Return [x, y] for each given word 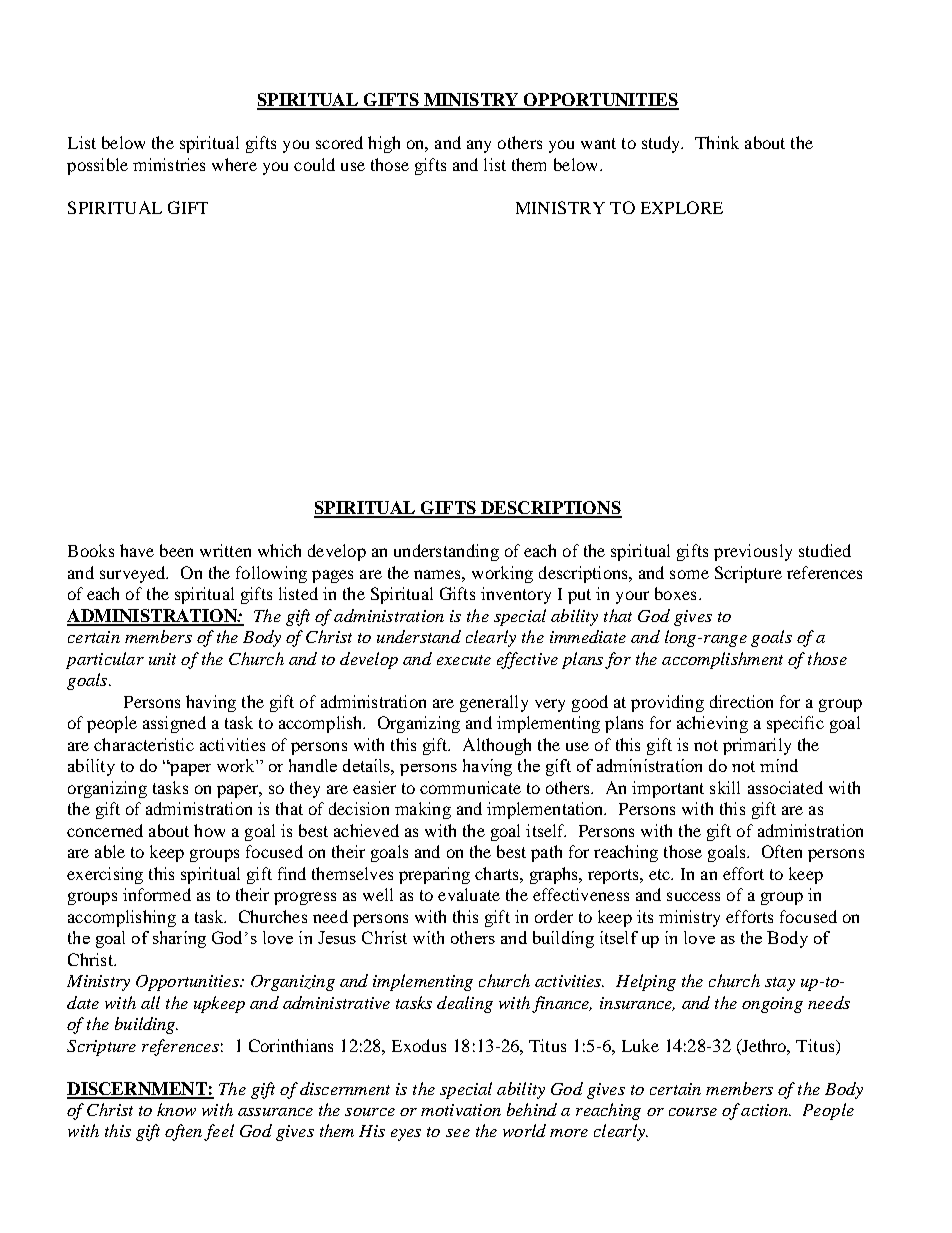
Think [717, 142]
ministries [169, 164]
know [176, 1109]
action [765, 1110]
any [479, 146]
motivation [461, 1110]
